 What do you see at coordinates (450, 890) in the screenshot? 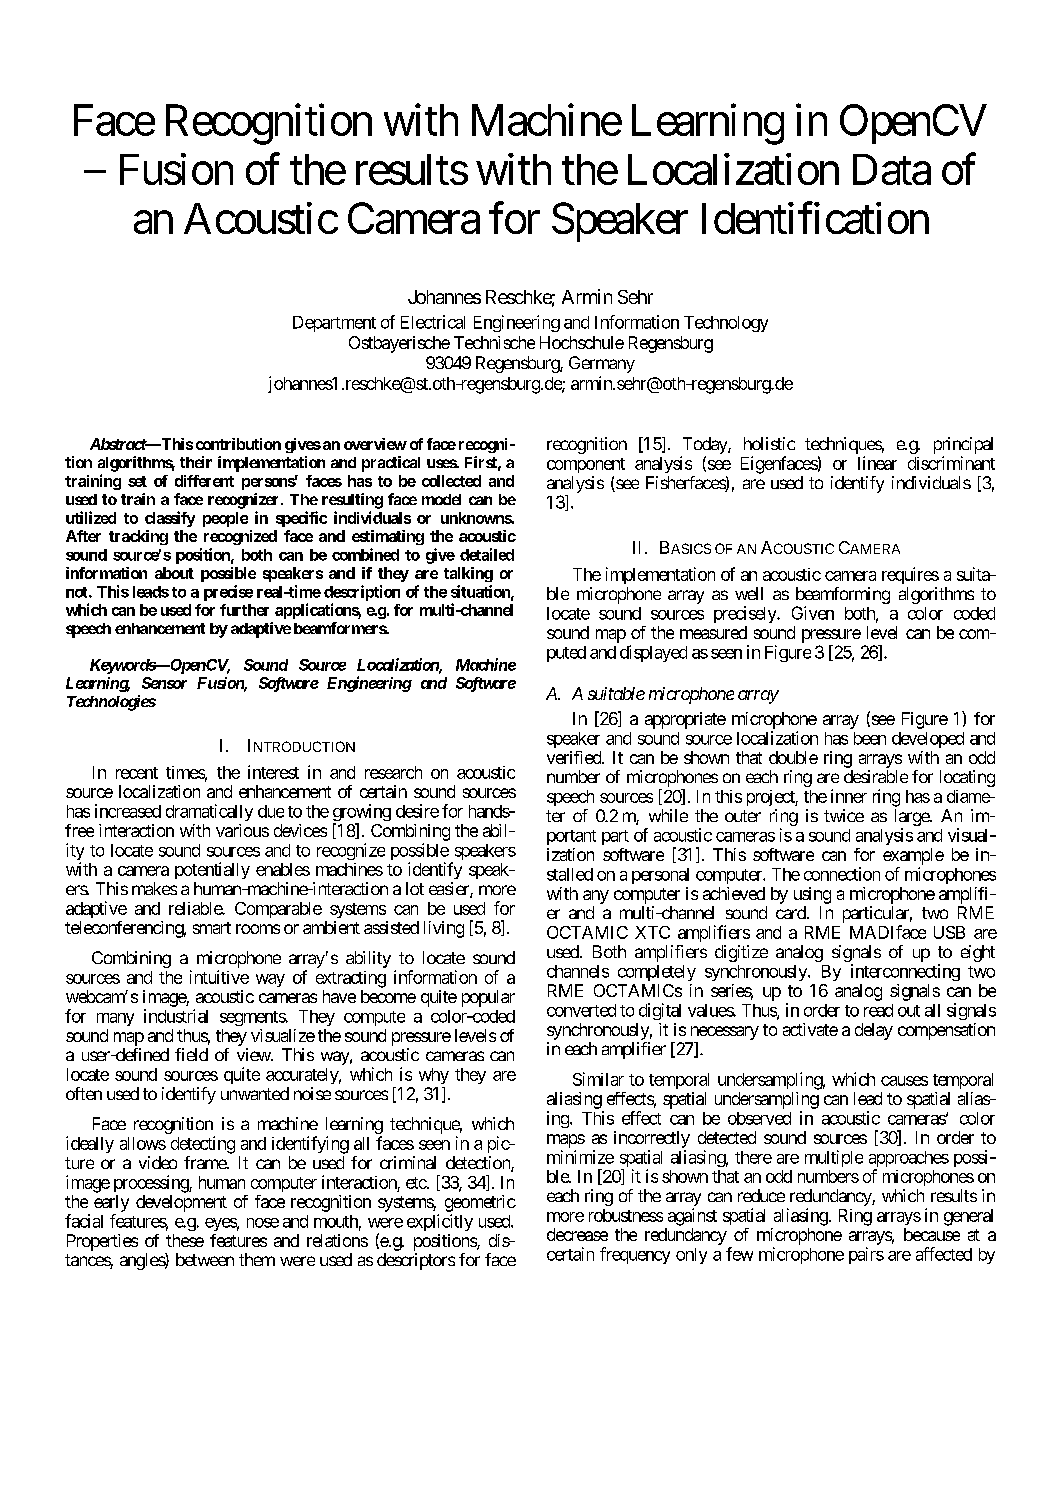
I see `easier` at bounding box center [450, 890].
